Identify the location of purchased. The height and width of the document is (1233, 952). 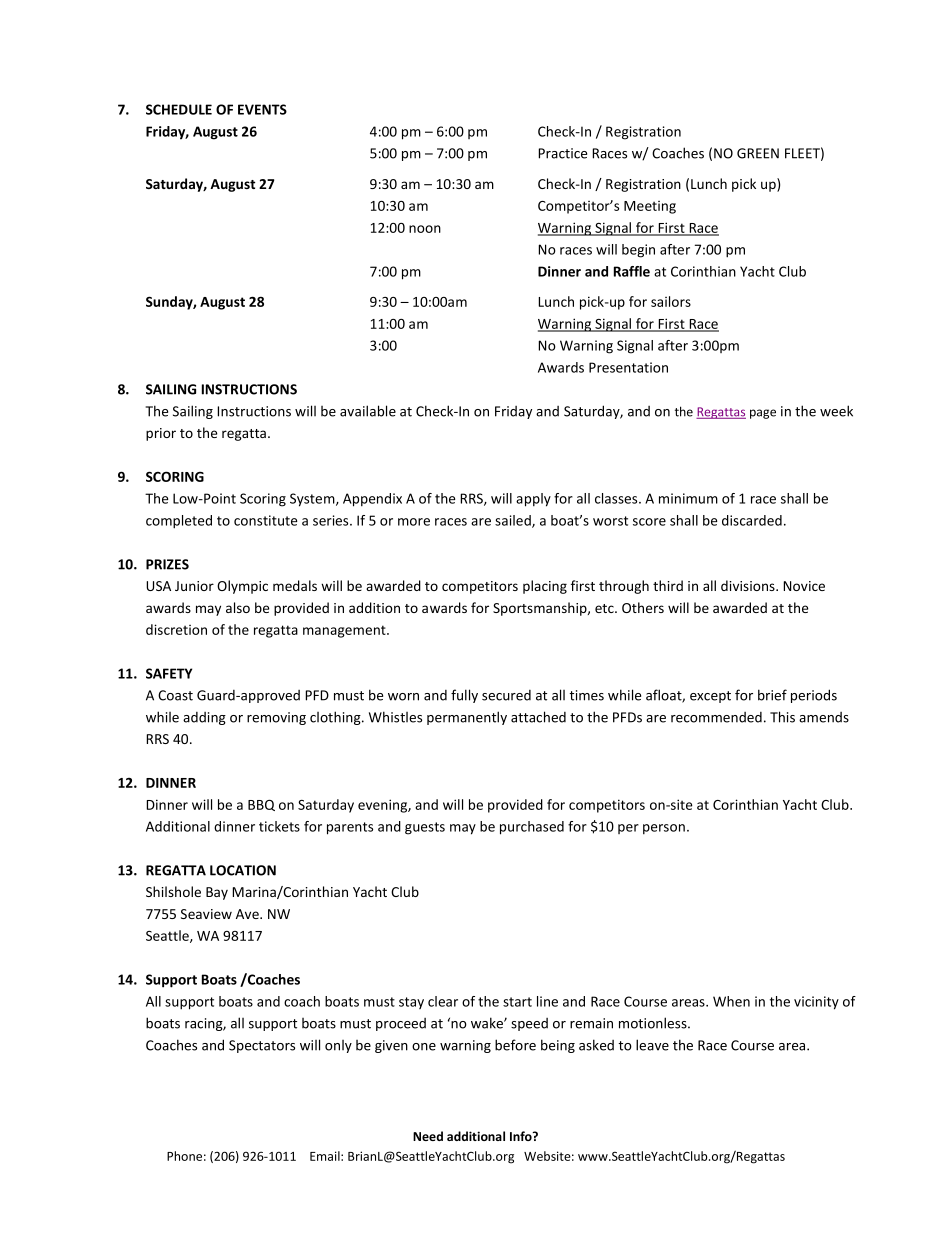
(532, 828).
